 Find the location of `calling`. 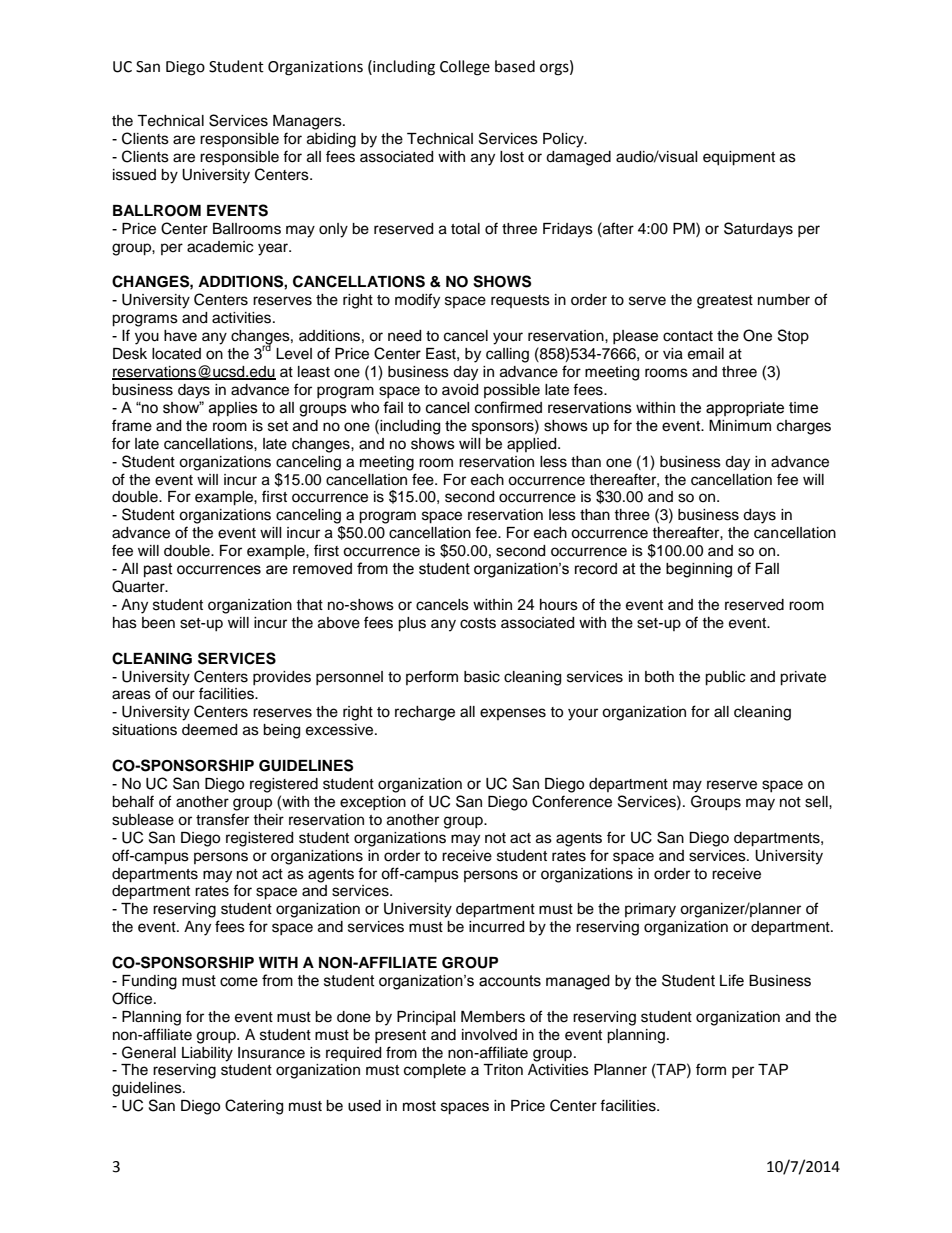

calling is located at coordinates (507, 355).
